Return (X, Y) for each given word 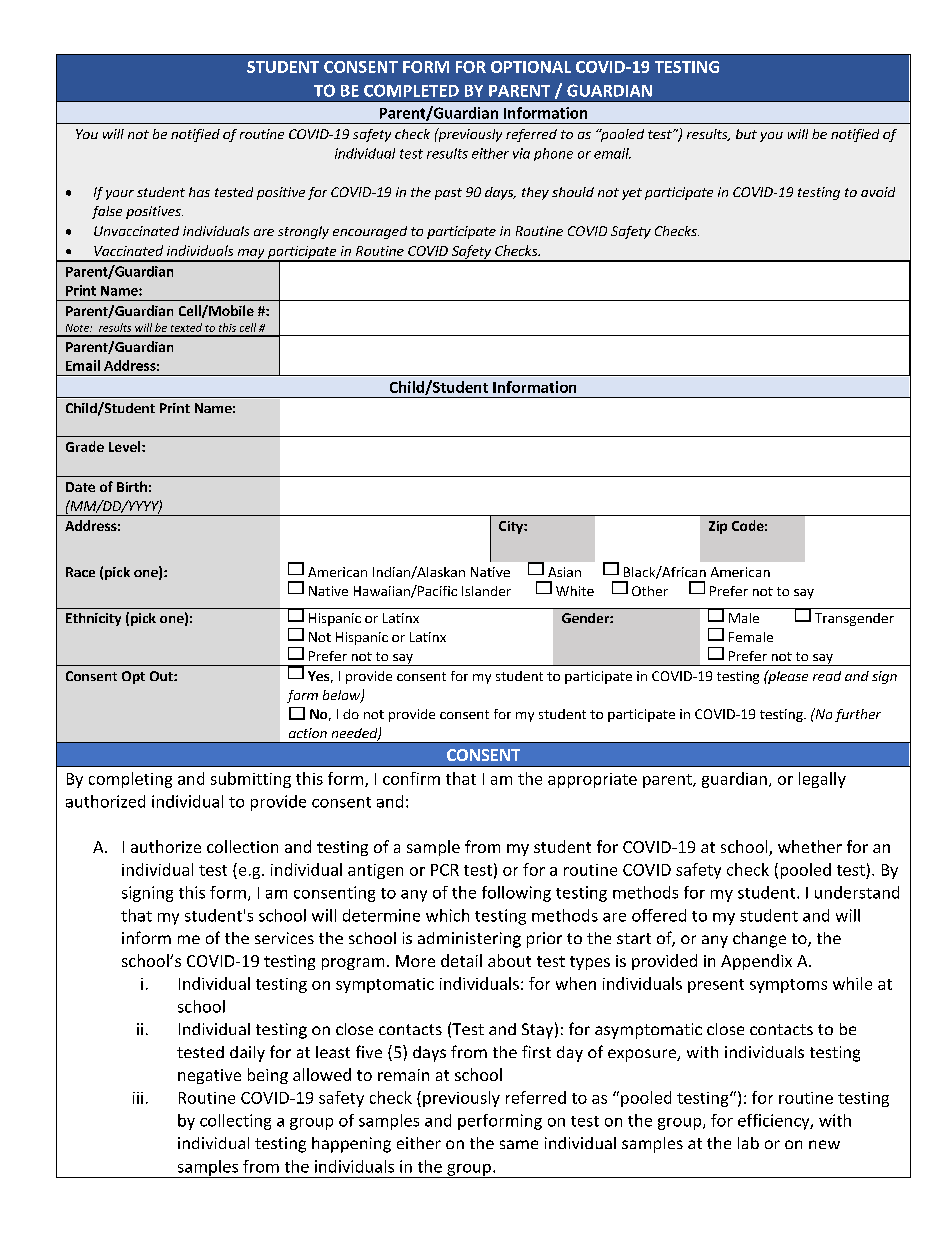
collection (242, 846)
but (746, 134)
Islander (486, 591)
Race (80, 572)
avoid (878, 192)
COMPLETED (411, 90)
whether (810, 846)
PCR (445, 870)
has (199, 192)
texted (186, 327)
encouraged (370, 232)
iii (138, 1098)
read (827, 676)
